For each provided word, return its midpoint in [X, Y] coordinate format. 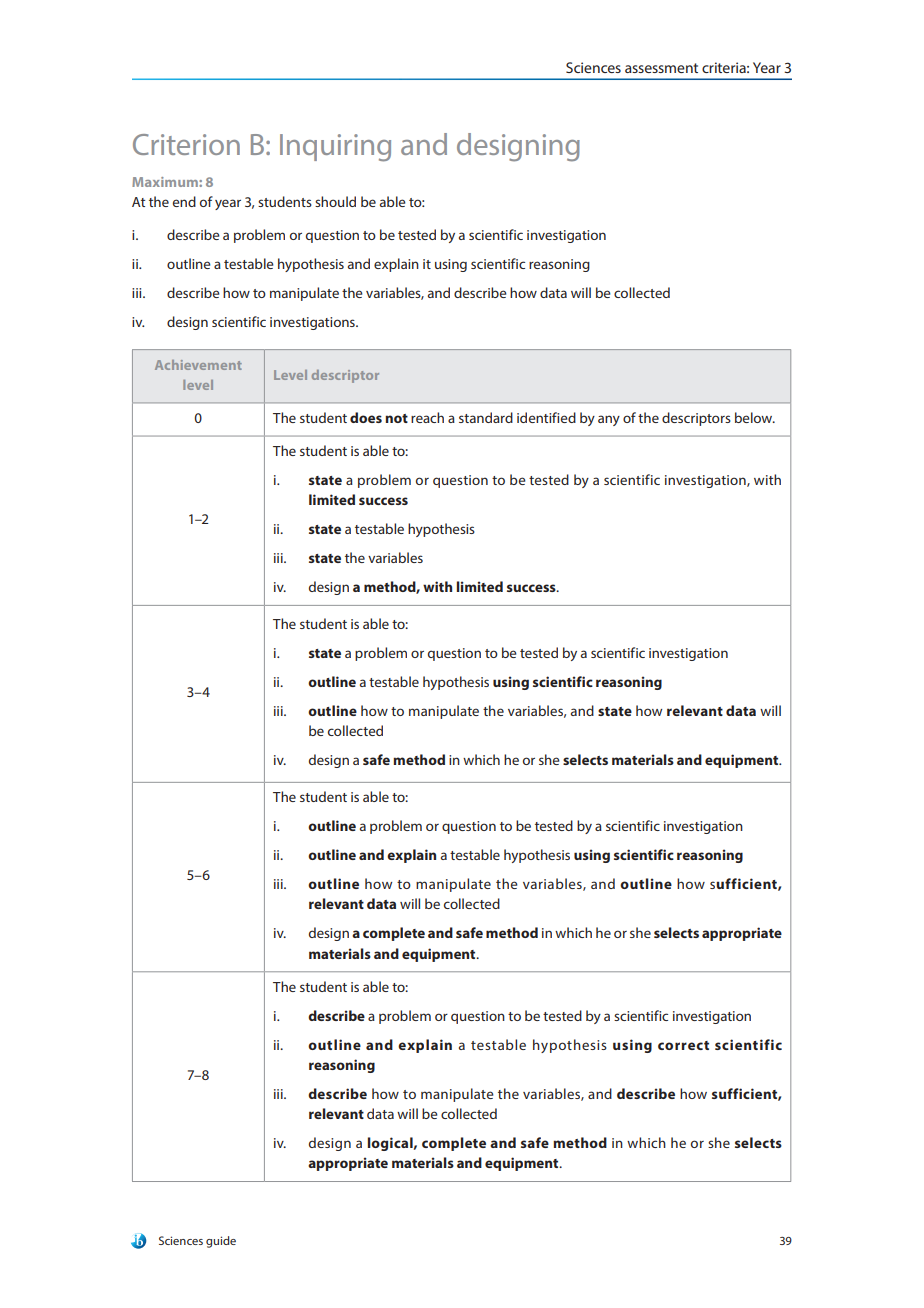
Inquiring [335, 148]
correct [683, 1045]
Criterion [186, 144]
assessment [661, 68]
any [609, 420]
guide [221, 1242]
